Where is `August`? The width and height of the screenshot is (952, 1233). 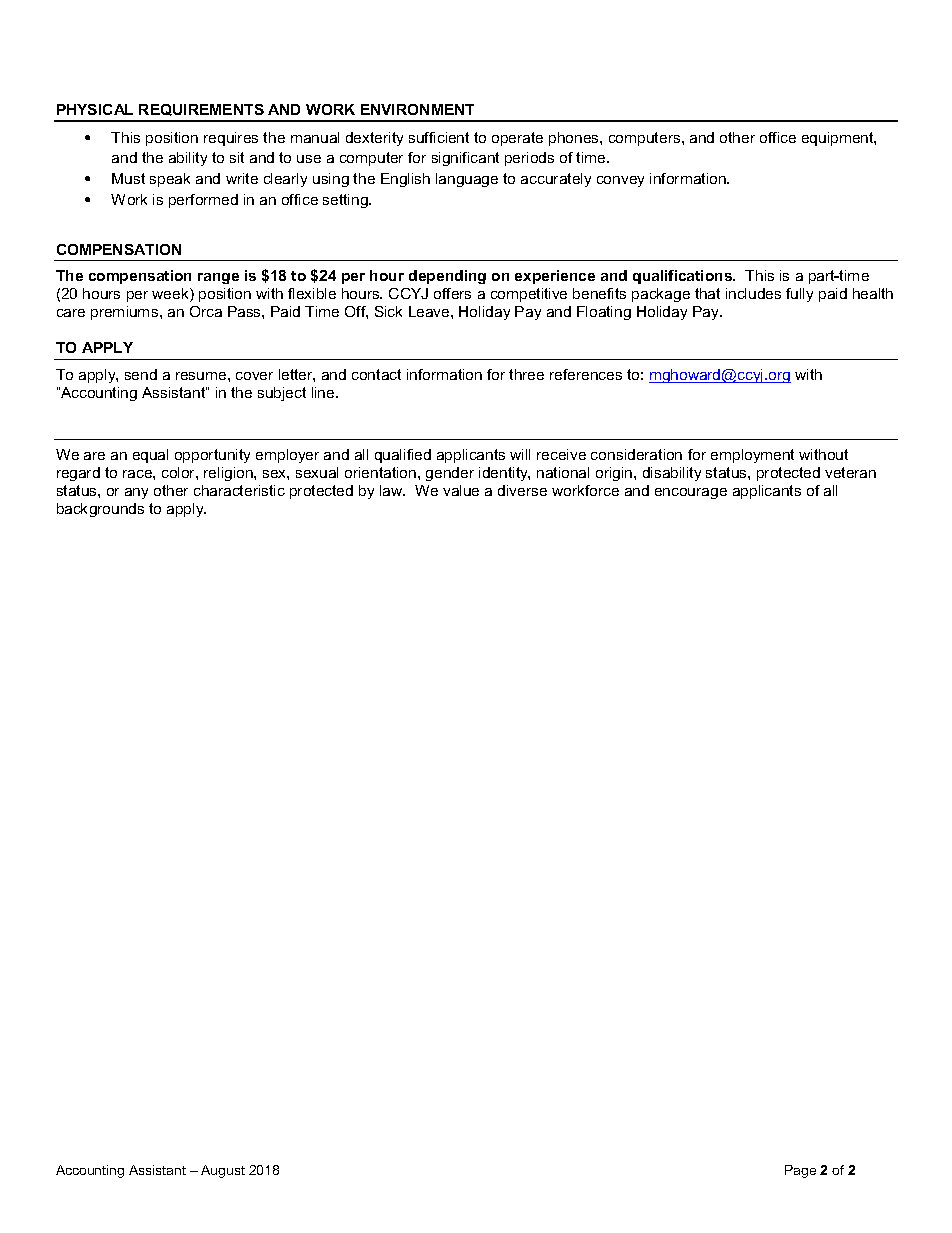 August is located at coordinates (223, 1171).
